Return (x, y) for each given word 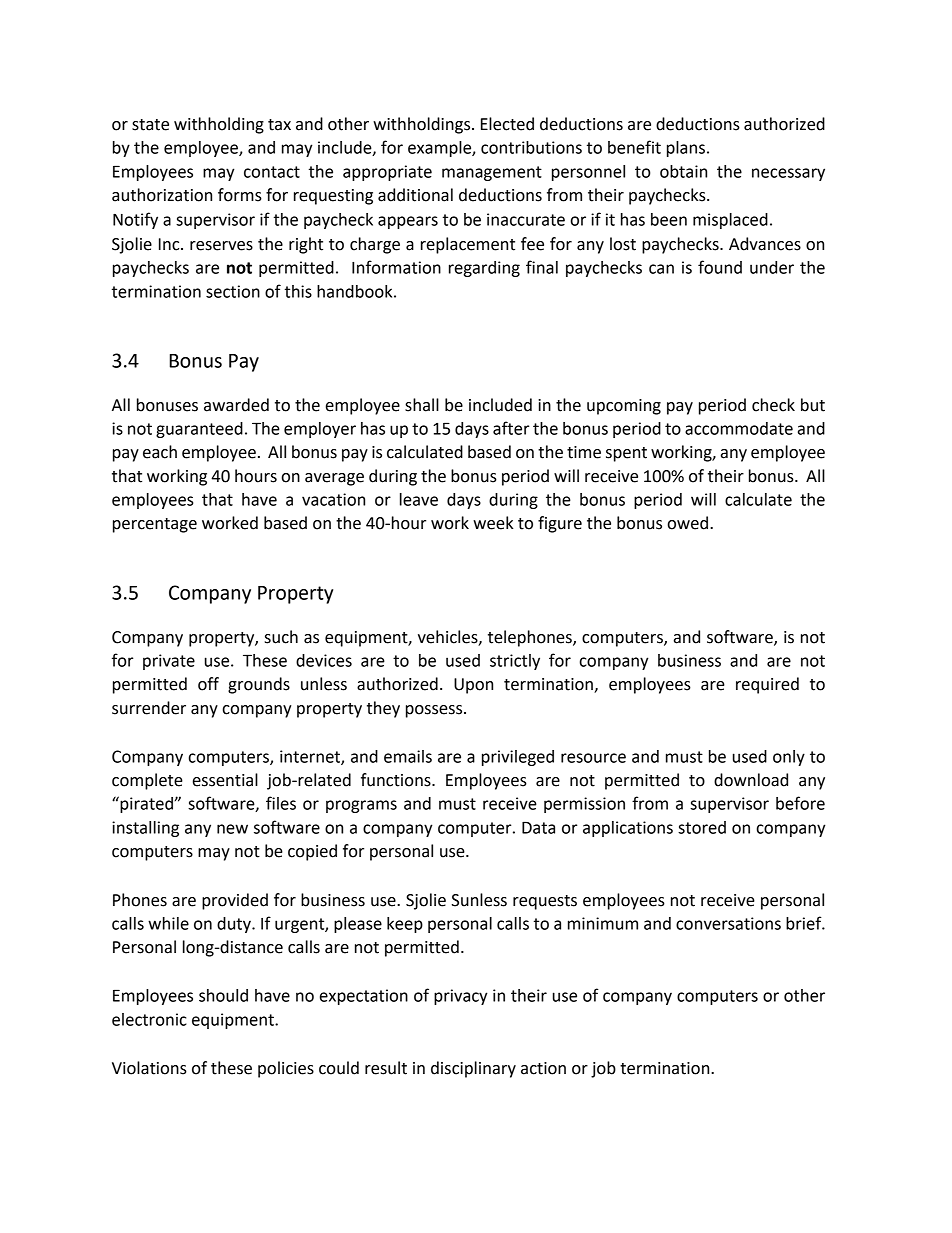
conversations (728, 923)
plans (686, 149)
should (223, 995)
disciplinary (473, 1069)
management (492, 173)
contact (272, 172)
